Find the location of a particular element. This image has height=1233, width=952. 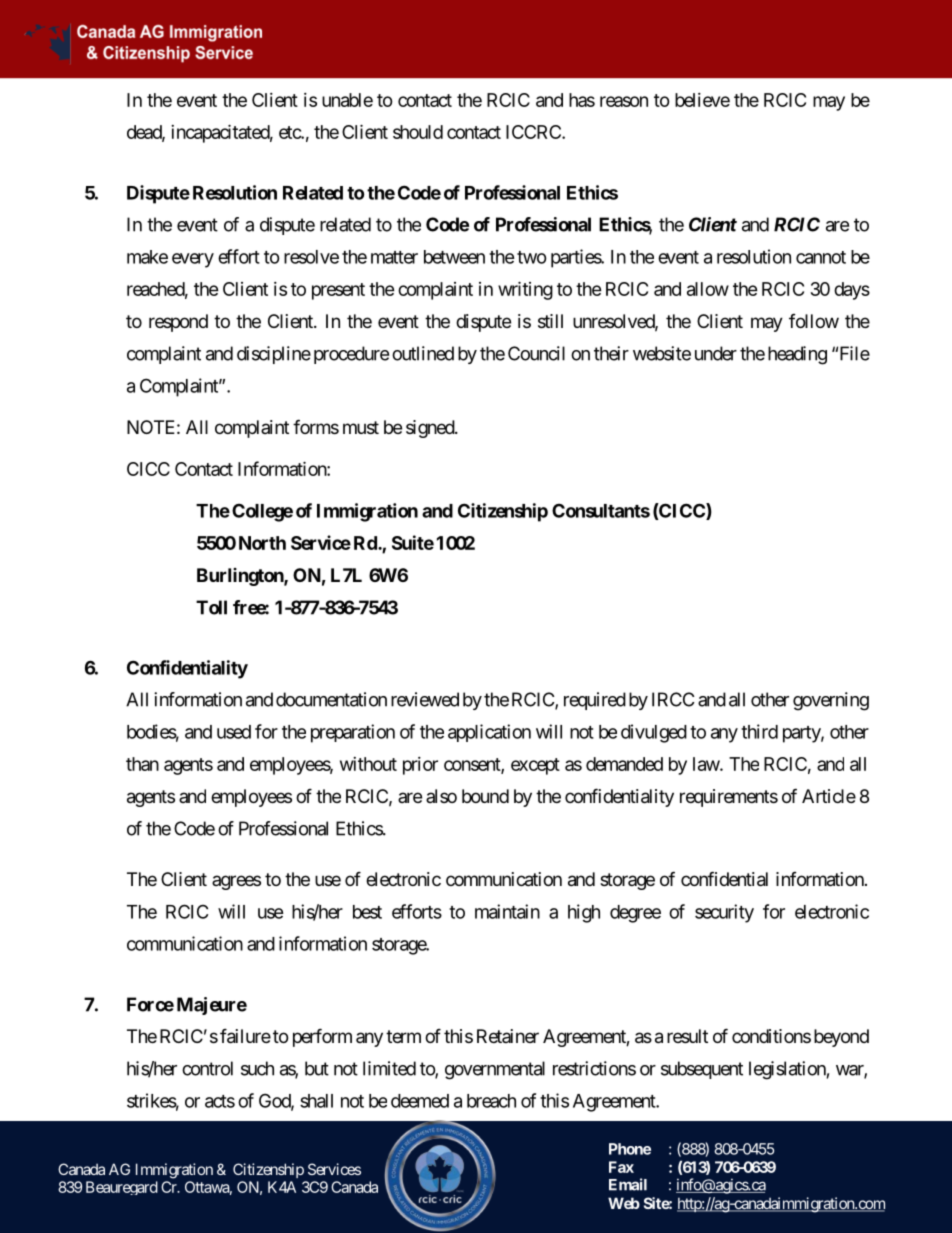

signed is located at coordinates (431, 429).
